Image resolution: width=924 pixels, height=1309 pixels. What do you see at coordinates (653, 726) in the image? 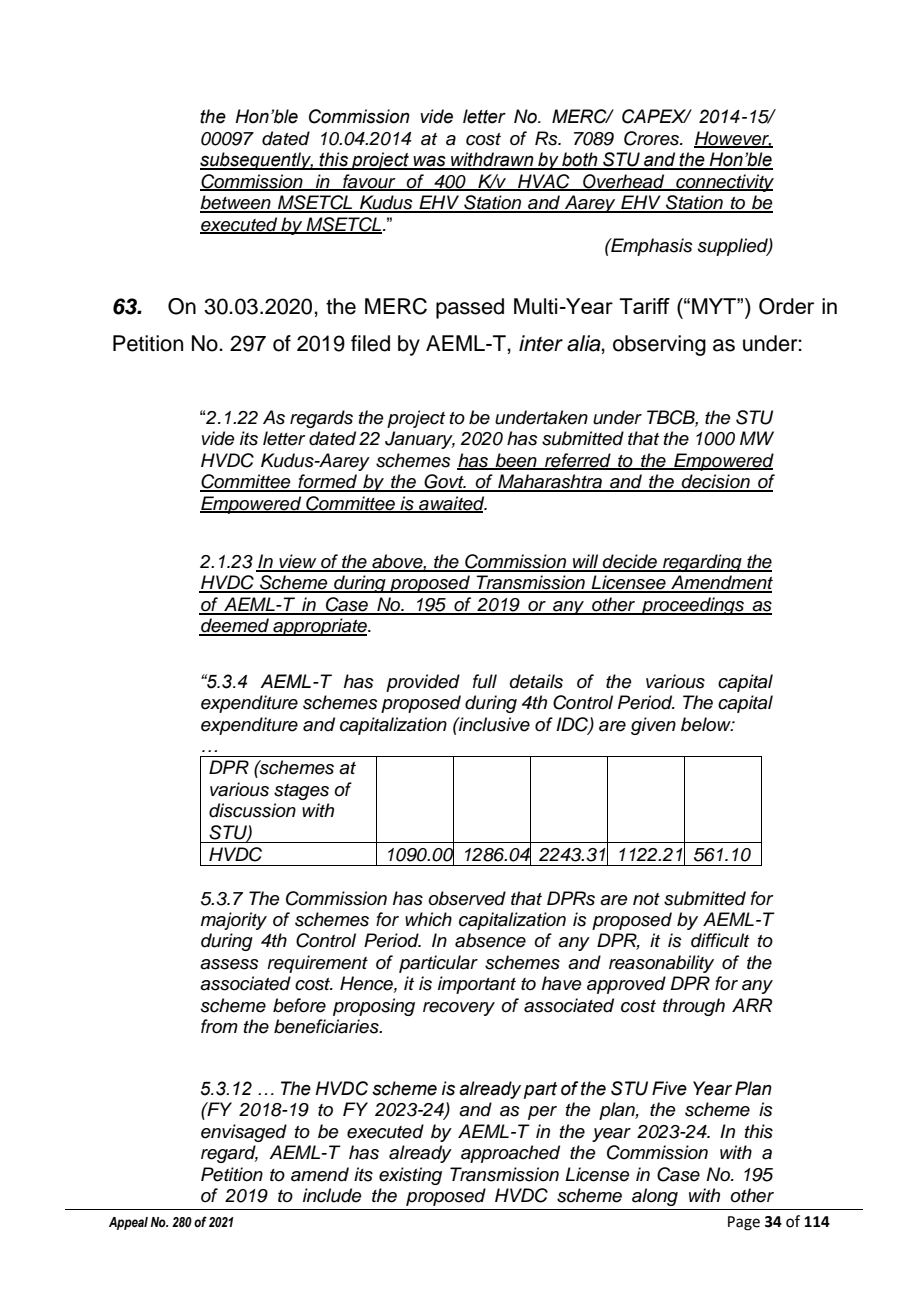
I see `given` at bounding box center [653, 726].
